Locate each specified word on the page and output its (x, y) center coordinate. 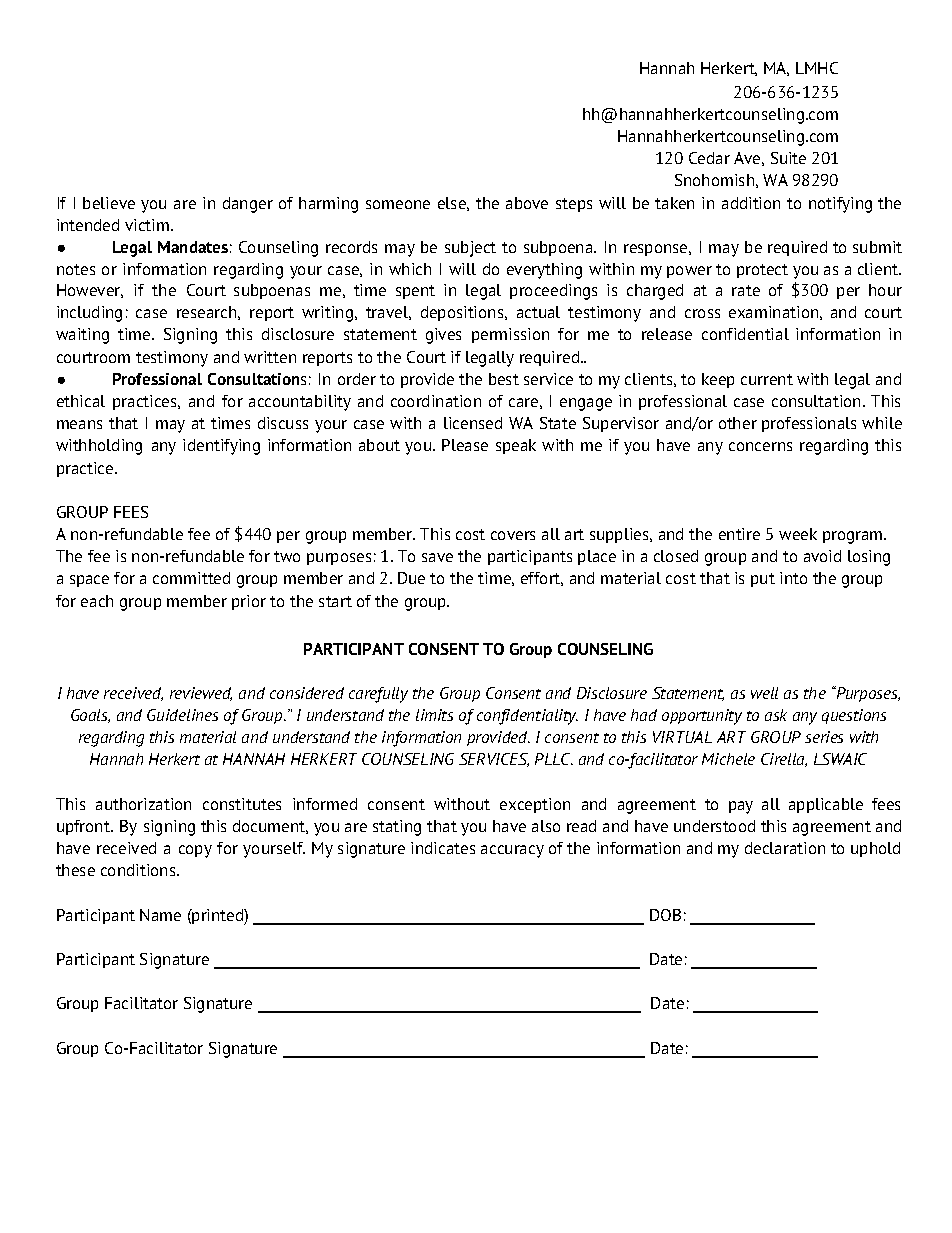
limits (434, 715)
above (527, 203)
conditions (139, 870)
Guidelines (182, 715)
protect (762, 271)
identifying (221, 447)
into (793, 578)
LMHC (817, 68)
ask (776, 715)
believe (109, 203)
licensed (473, 423)
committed (191, 578)
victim (148, 225)
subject (470, 249)
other (738, 423)
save (437, 557)
